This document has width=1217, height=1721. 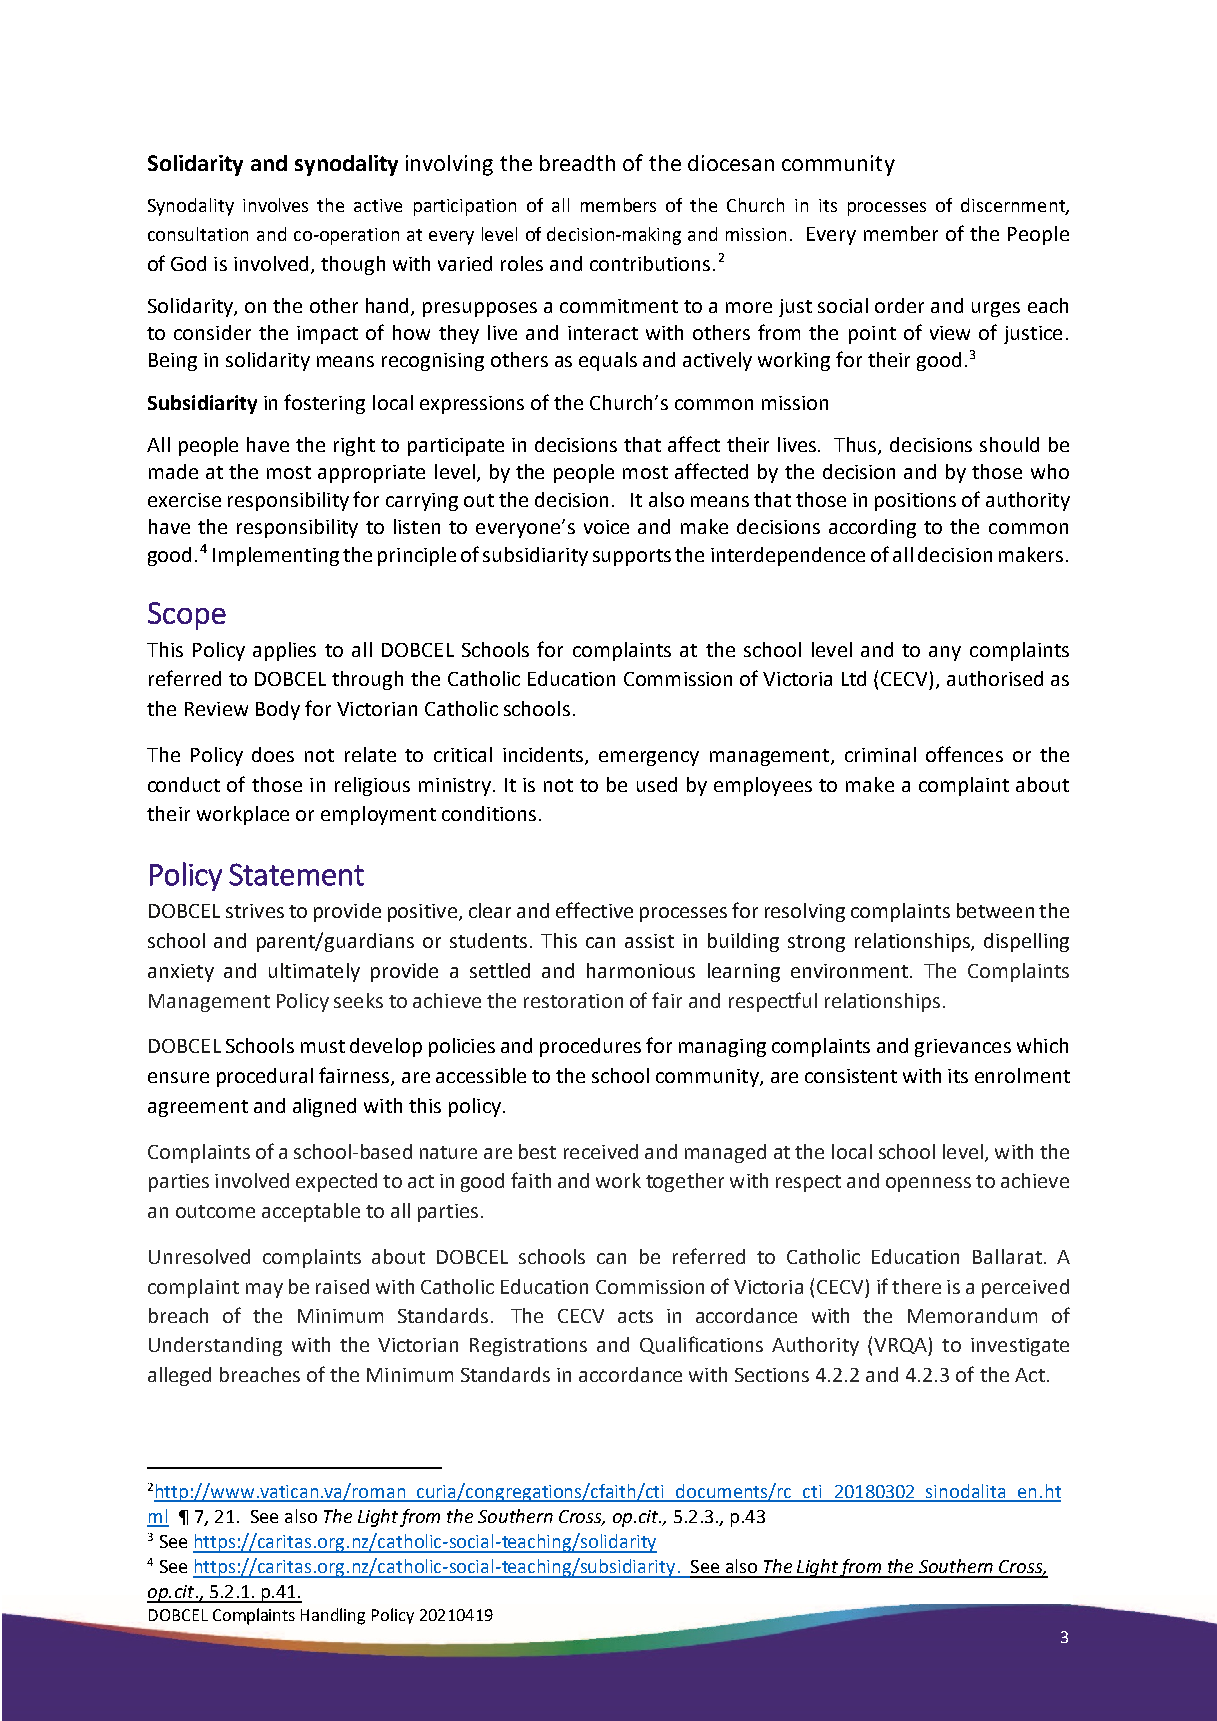 What do you see at coordinates (577, 163) in the document?
I see `breadth` at bounding box center [577, 163].
